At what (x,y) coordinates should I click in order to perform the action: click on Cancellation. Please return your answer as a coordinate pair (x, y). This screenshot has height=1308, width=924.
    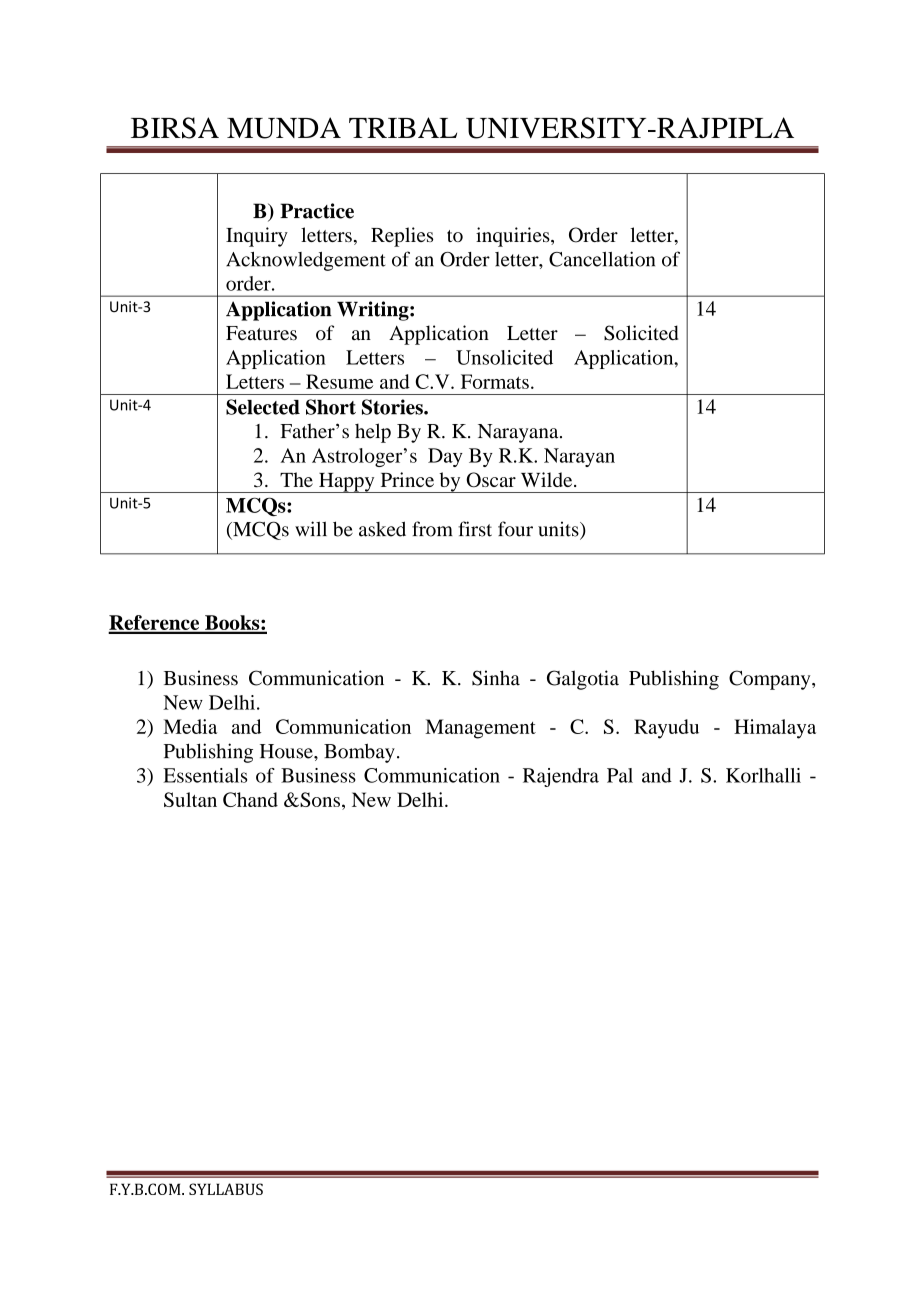
    Looking at the image, I should click on (602, 259).
